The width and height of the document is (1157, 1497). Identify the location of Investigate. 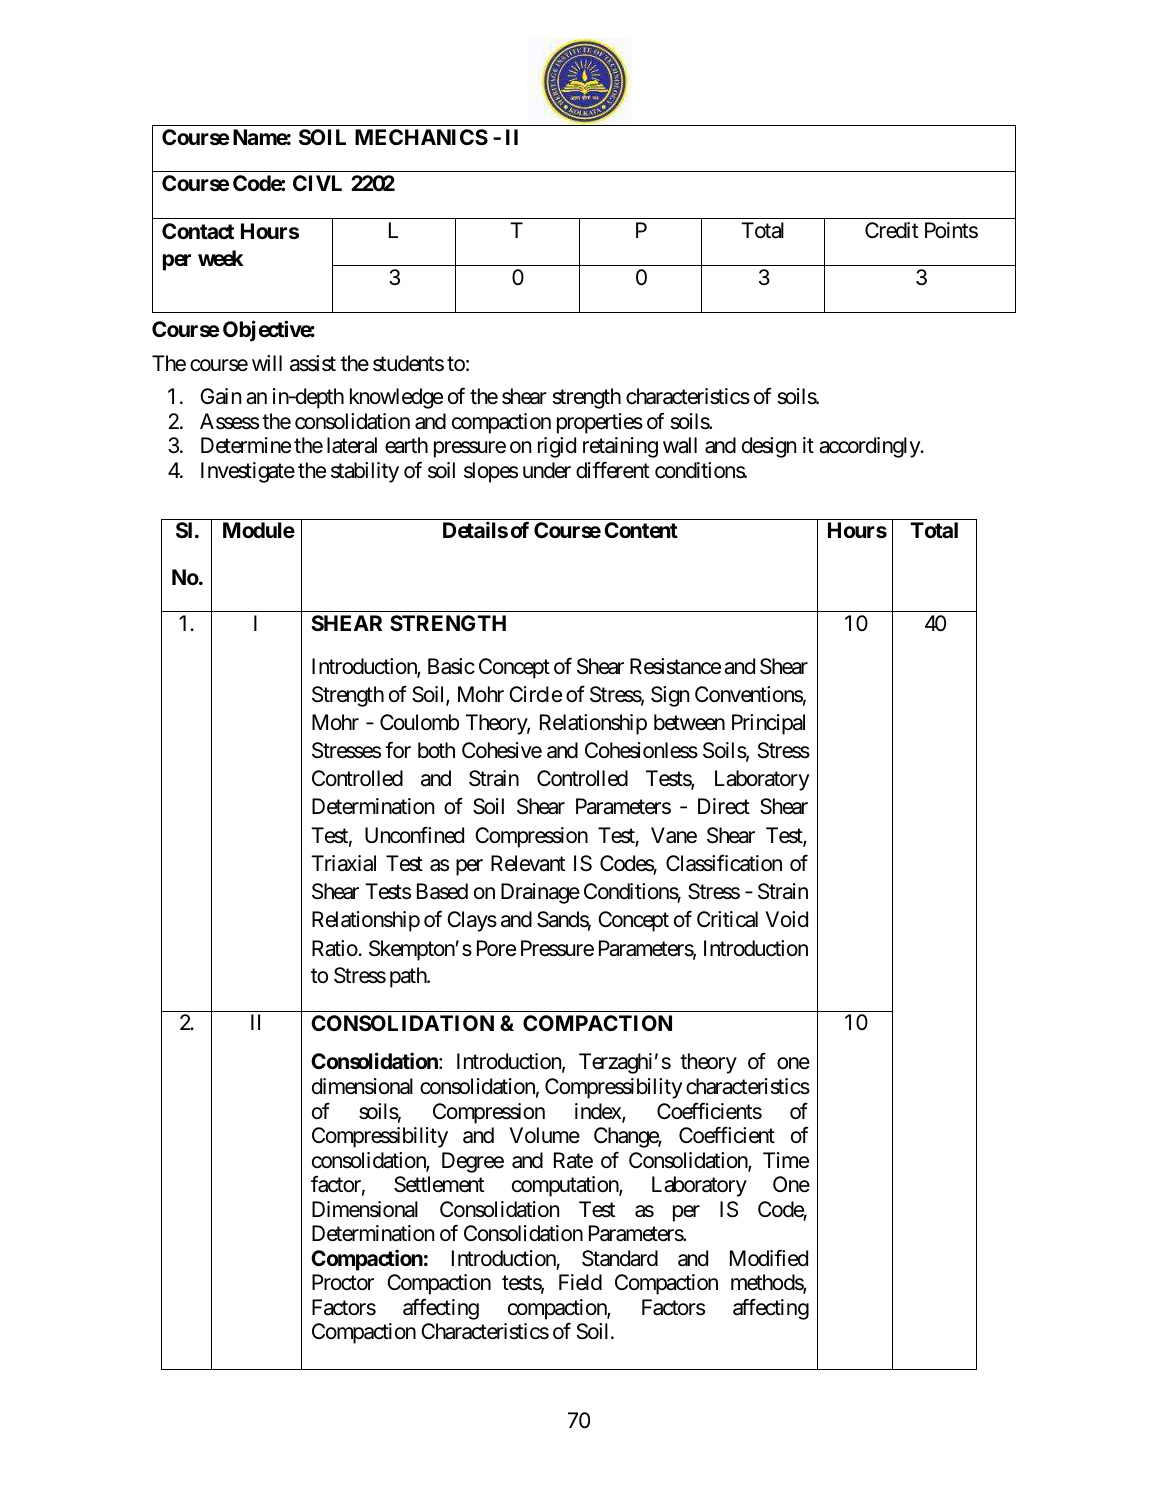
(248, 472).
